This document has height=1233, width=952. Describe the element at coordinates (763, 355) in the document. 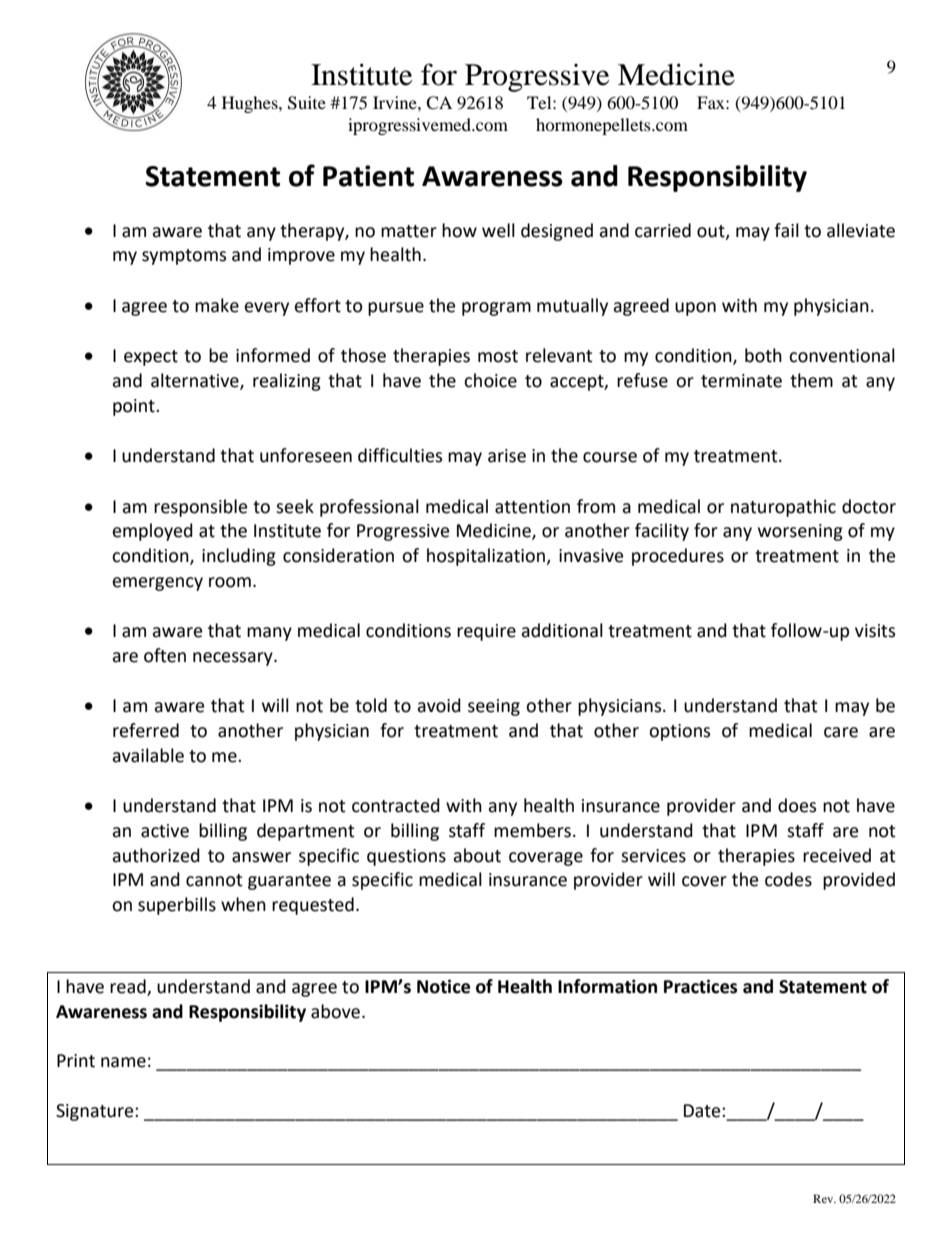

I see `both` at that location.
